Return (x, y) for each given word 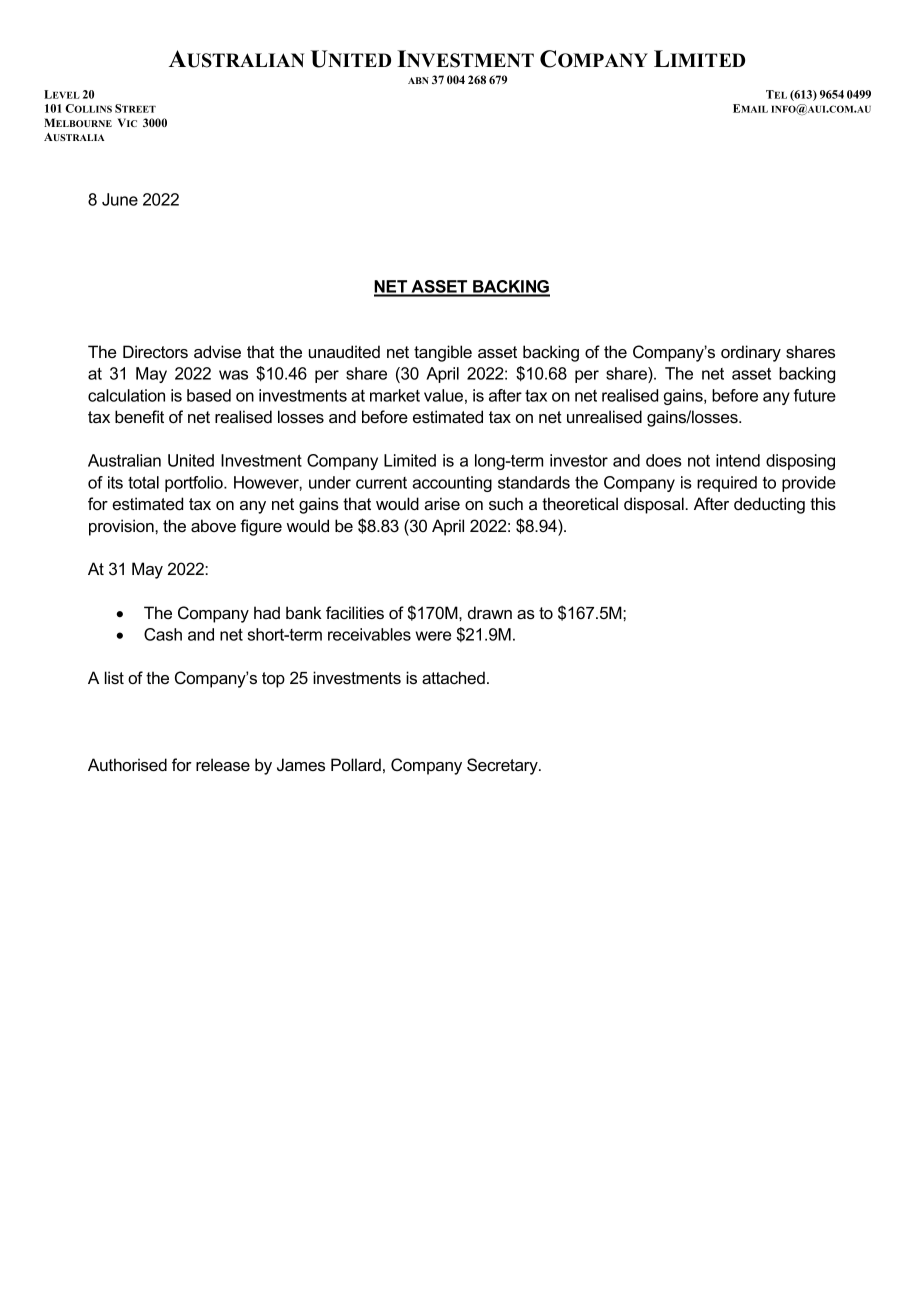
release (223, 764)
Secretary (503, 766)
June (120, 199)
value (443, 395)
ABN (418, 80)
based (209, 395)
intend (738, 460)
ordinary (751, 353)
